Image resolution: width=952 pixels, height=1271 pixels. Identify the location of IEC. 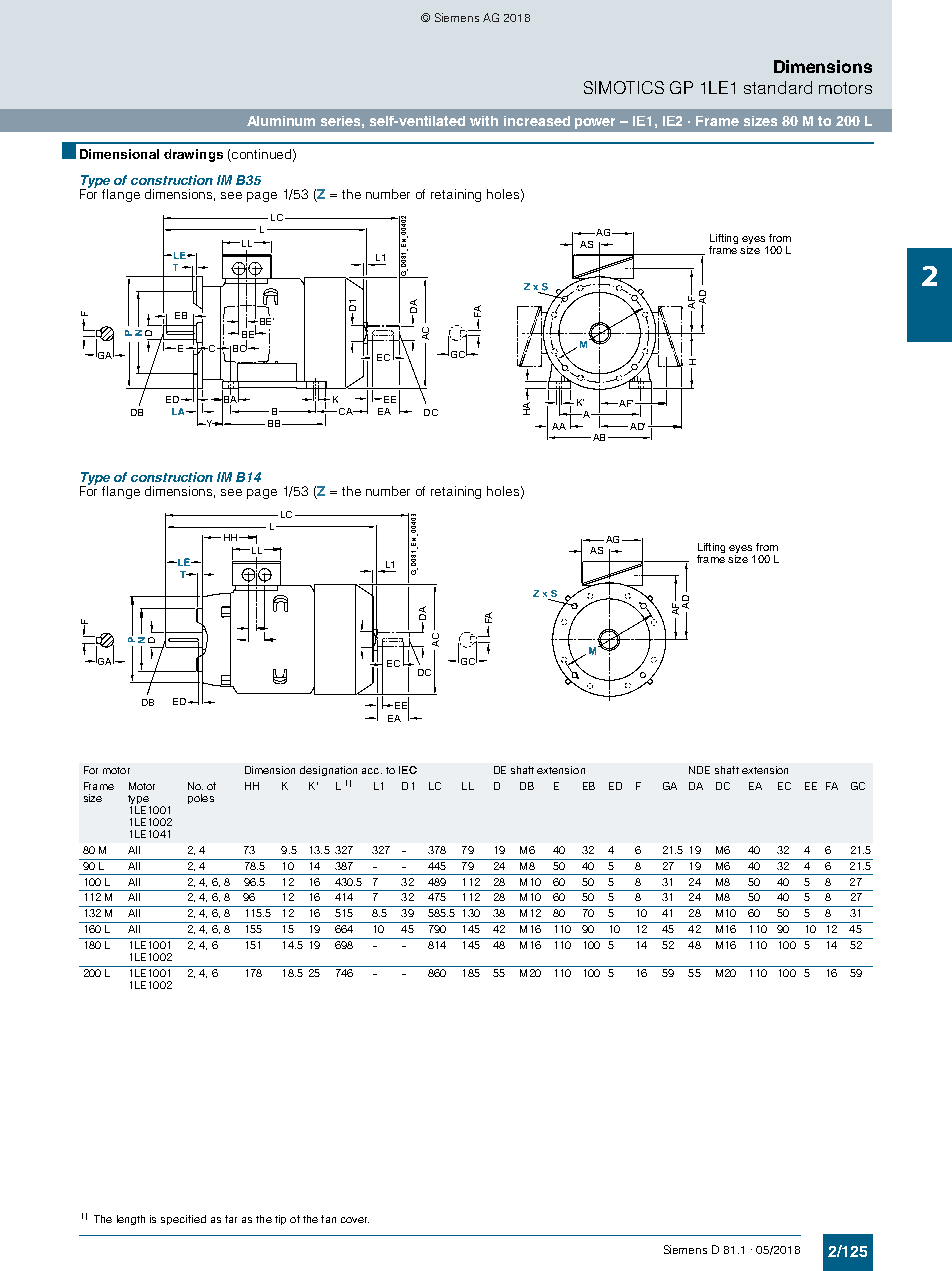
(408, 770).
